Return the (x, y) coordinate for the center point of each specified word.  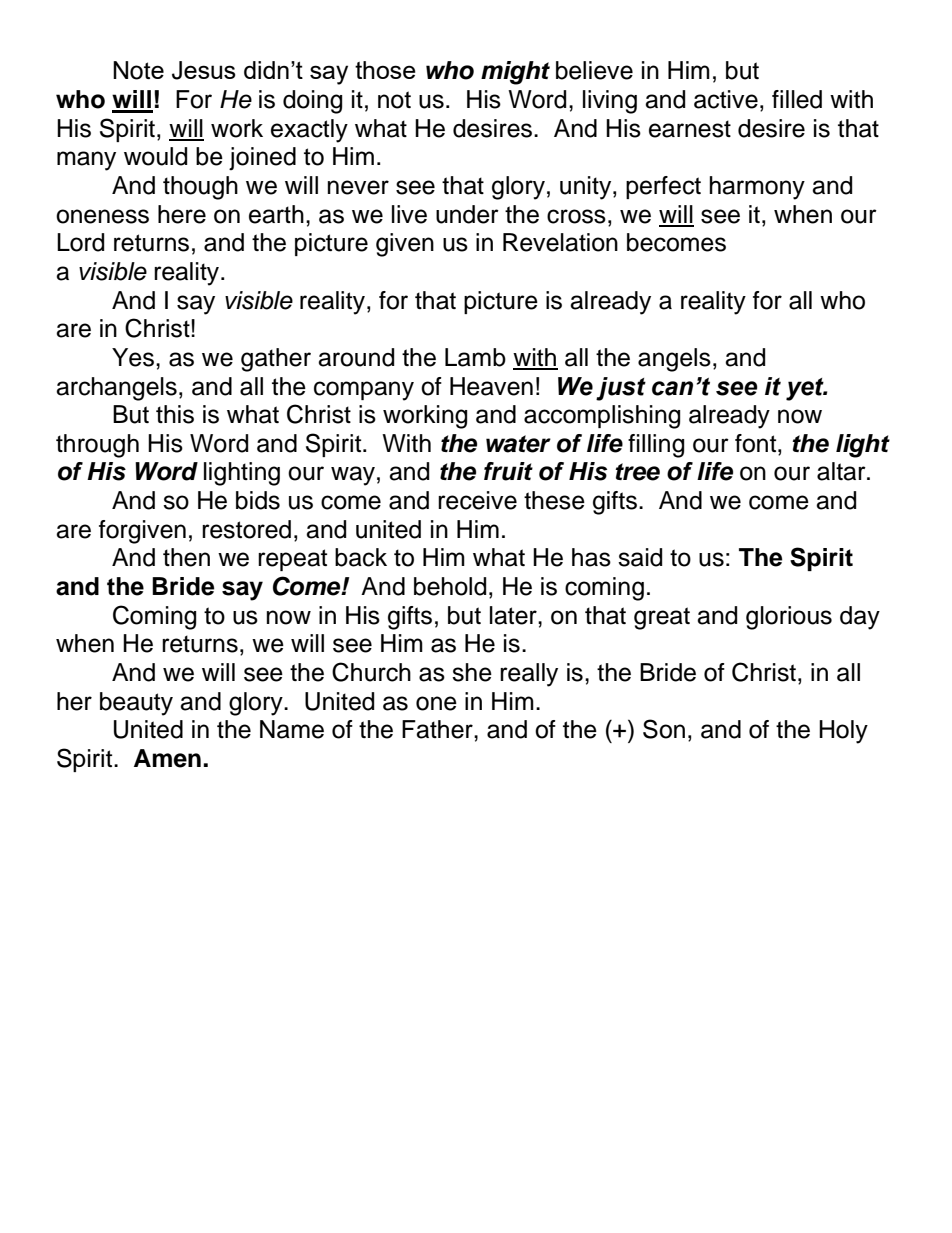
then (186, 557)
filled (797, 99)
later (514, 615)
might (515, 73)
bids (258, 500)
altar (842, 471)
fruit (508, 471)
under (467, 214)
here (182, 214)
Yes (133, 357)
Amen (167, 758)
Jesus (204, 70)
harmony (757, 188)
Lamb (475, 357)
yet (806, 389)
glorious (789, 618)
